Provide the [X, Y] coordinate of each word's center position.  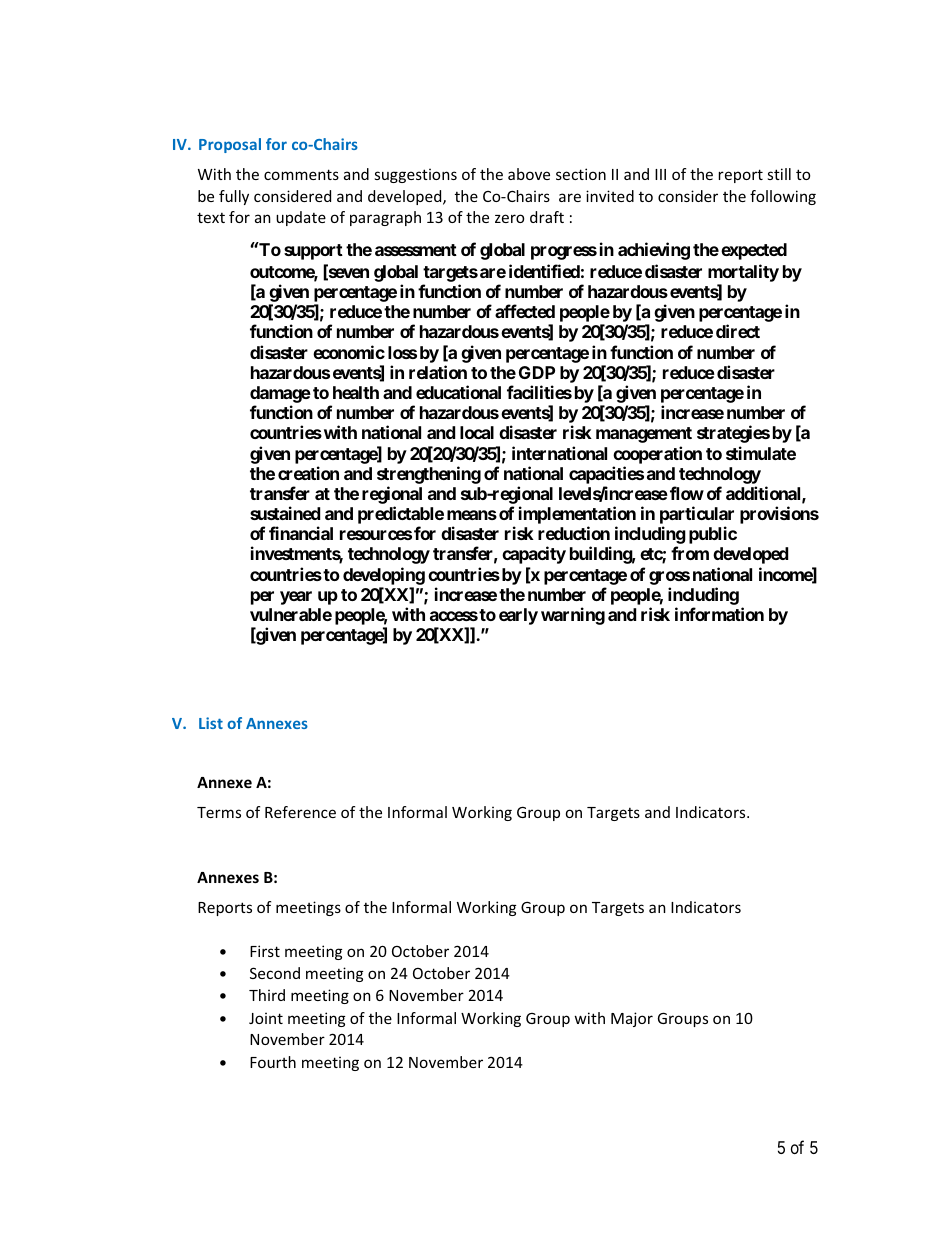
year [296, 598]
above [529, 174]
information [719, 614]
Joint [266, 1018]
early [518, 616]
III [660, 174]
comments [301, 174]
